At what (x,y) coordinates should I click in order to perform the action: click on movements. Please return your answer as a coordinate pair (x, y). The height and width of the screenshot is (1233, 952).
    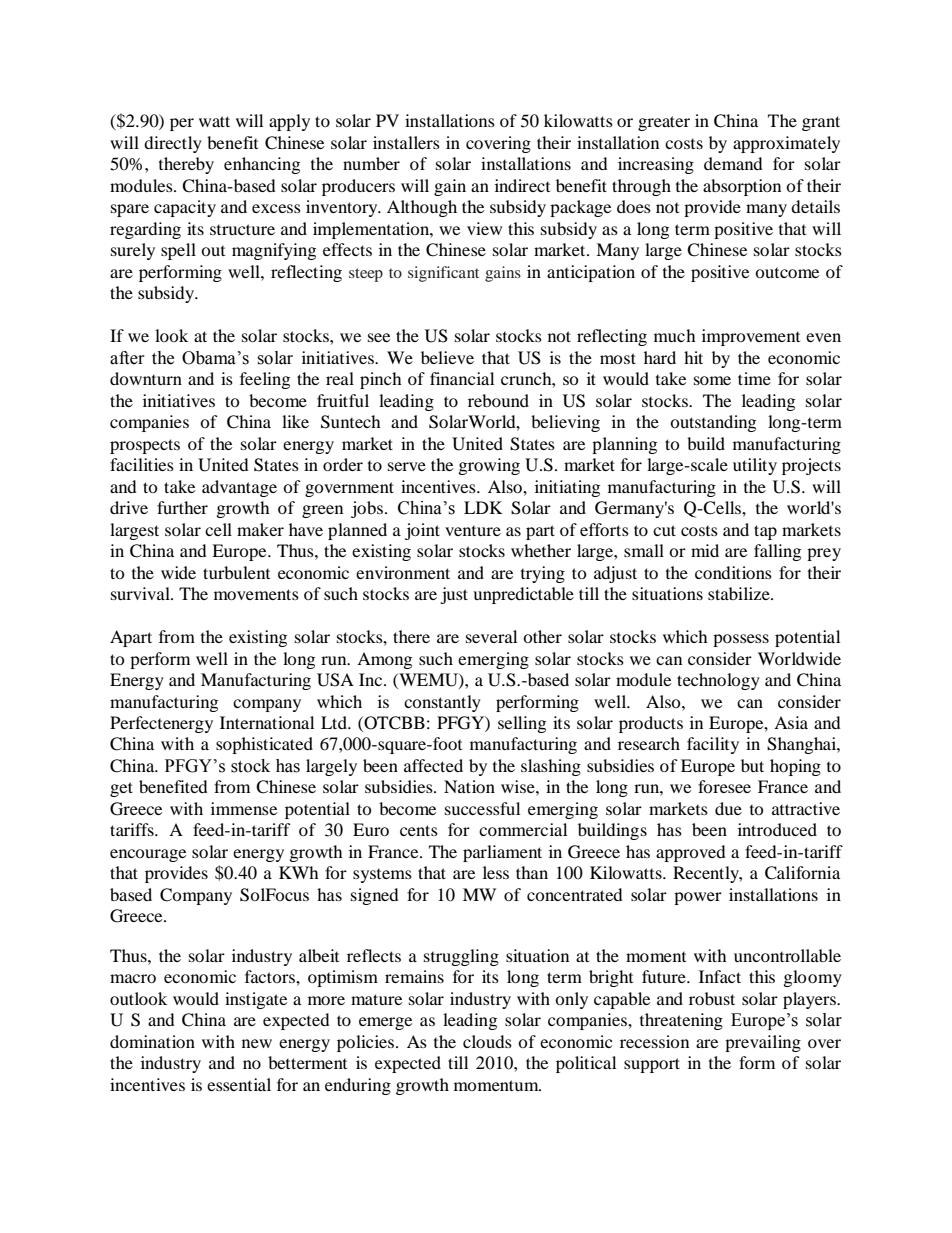
    Looking at the image, I should click on (256, 594).
